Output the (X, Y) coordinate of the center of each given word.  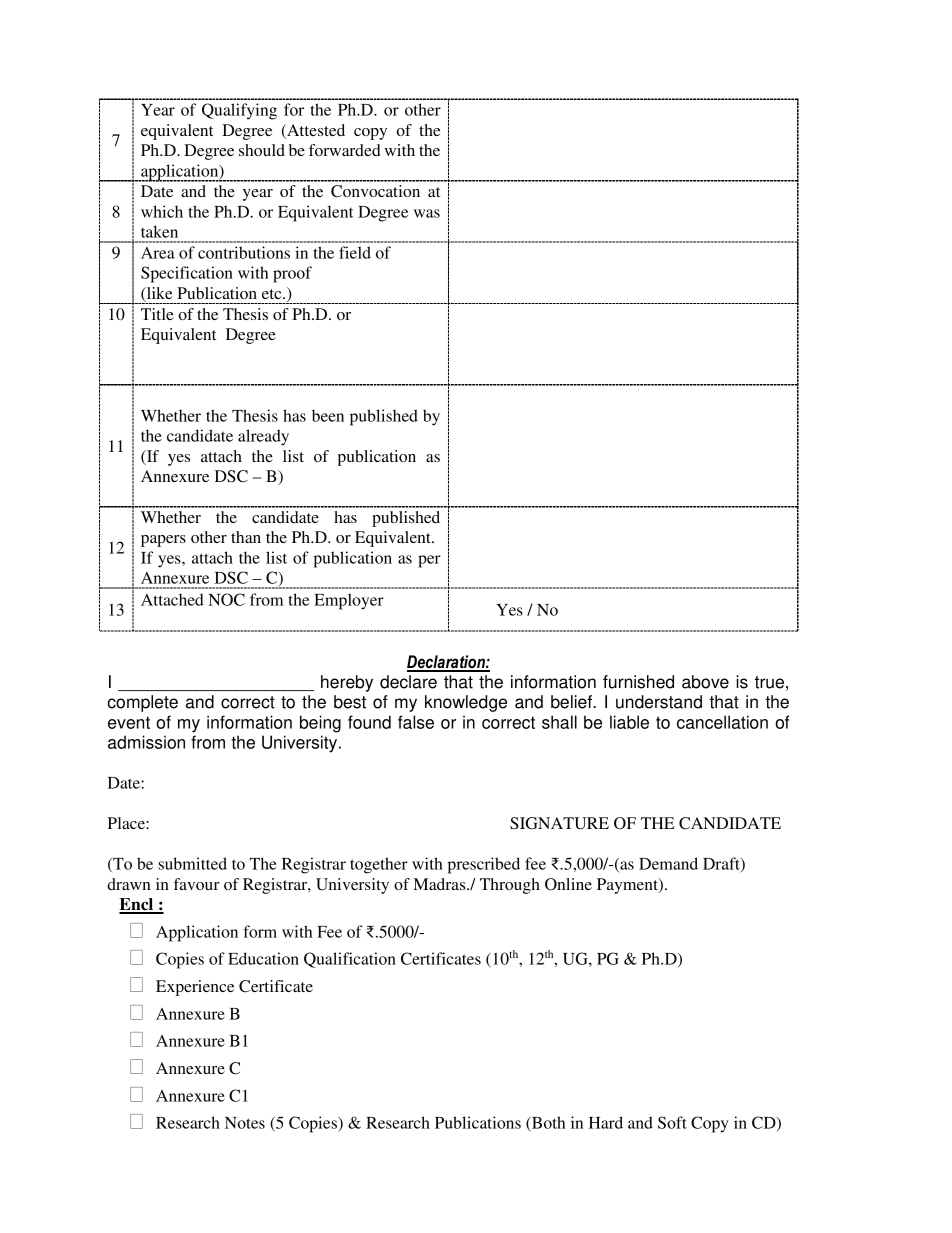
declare (408, 682)
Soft (672, 1122)
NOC (226, 599)
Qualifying (239, 111)
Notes (245, 1123)
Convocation (375, 191)
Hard (606, 1122)
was (427, 213)
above (705, 682)
